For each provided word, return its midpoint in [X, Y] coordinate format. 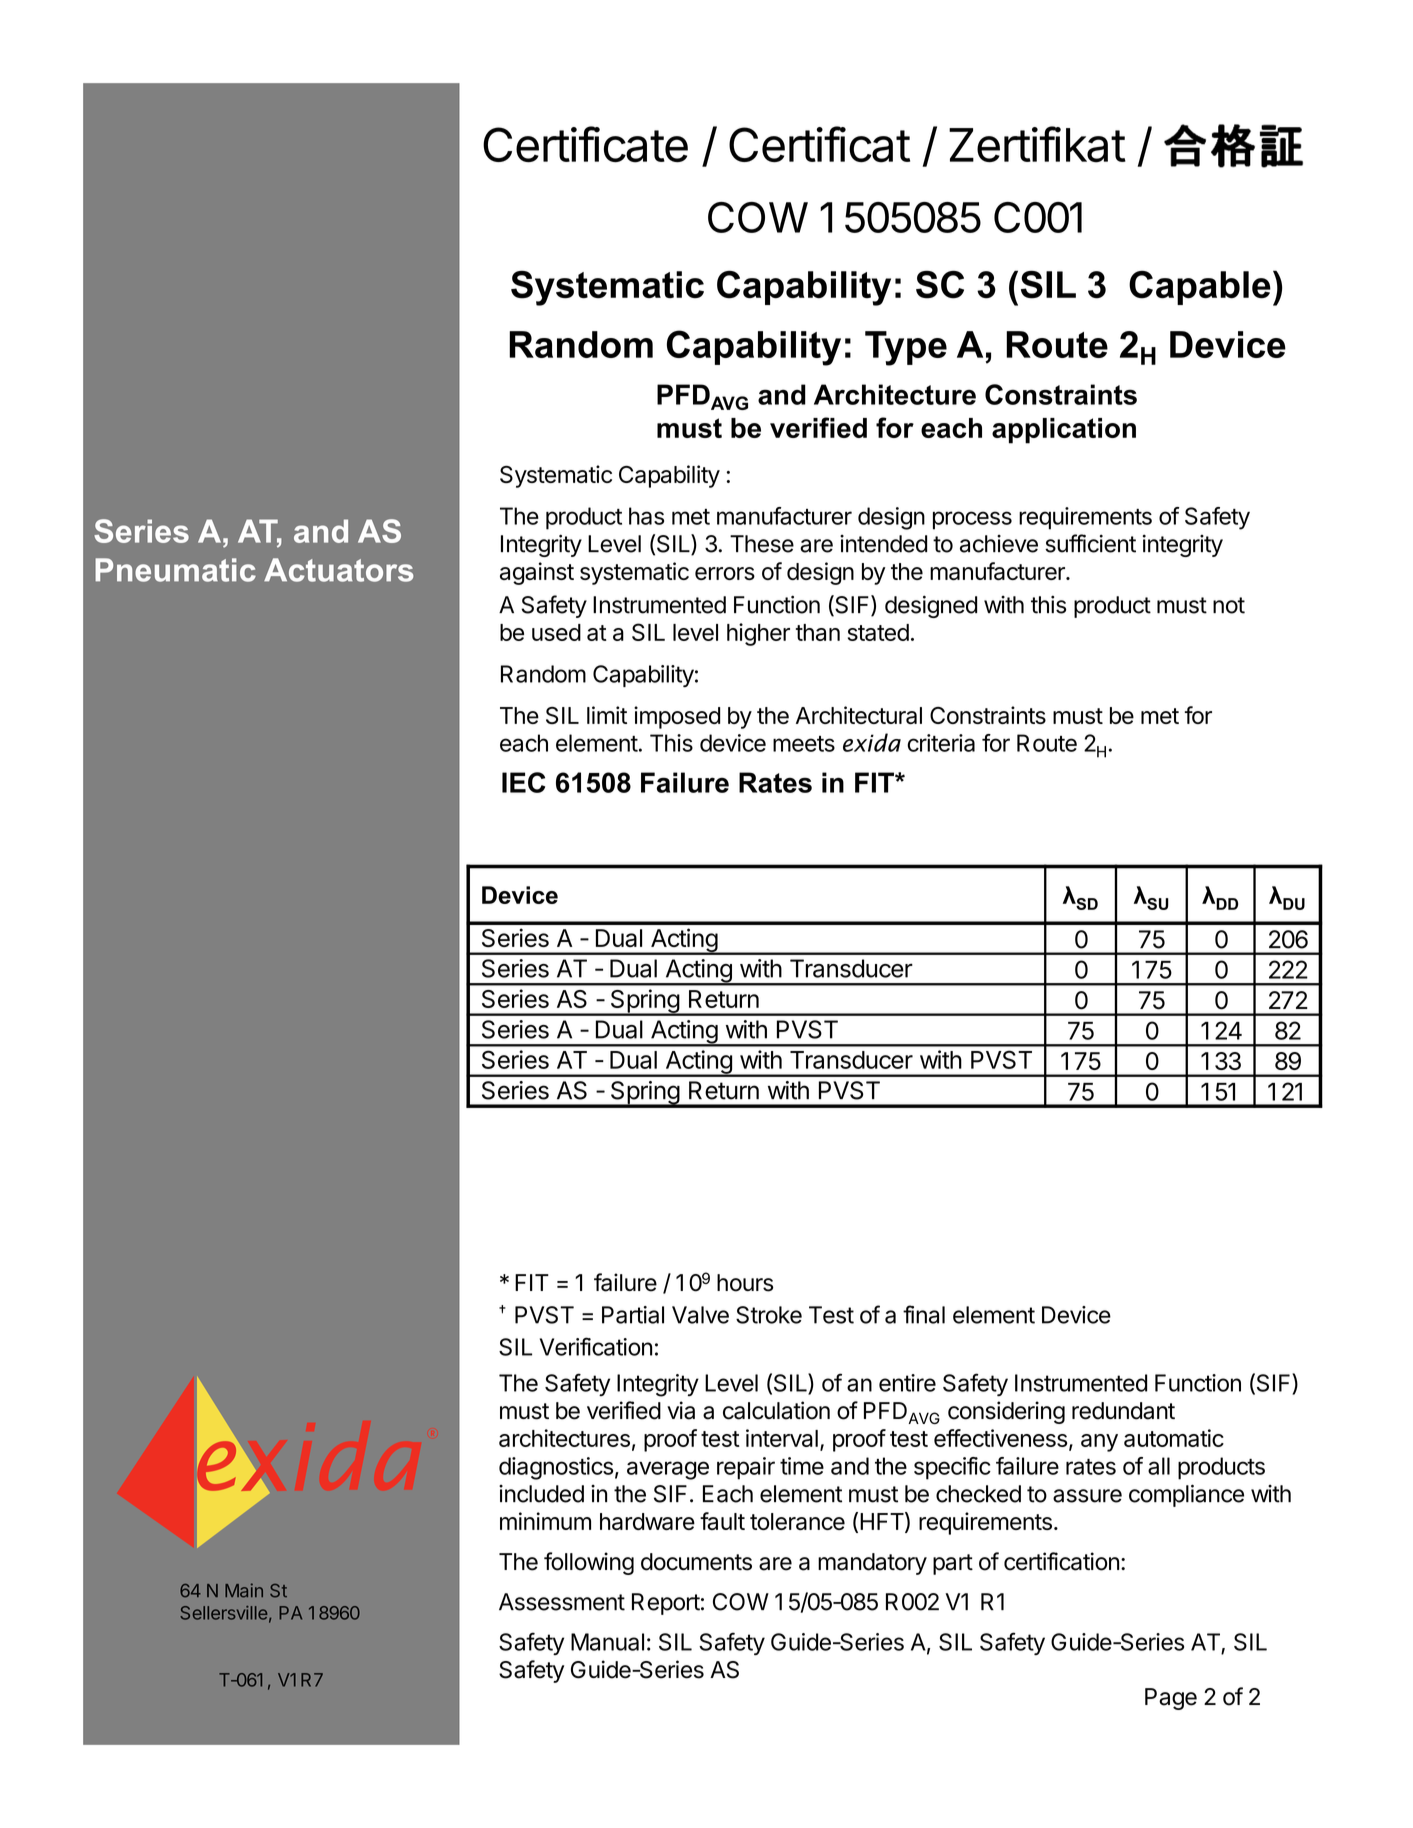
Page [1171, 1699]
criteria [941, 743]
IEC [523, 782]
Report [666, 1604]
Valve [700, 1315]
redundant [1123, 1411]
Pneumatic [175, 570]
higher [758, 634]
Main [244, 1590]
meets [804, 744]
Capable [1200, 287]
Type [906, 348]
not [1229, 605]
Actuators [338, 570]
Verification [596, 1346]
